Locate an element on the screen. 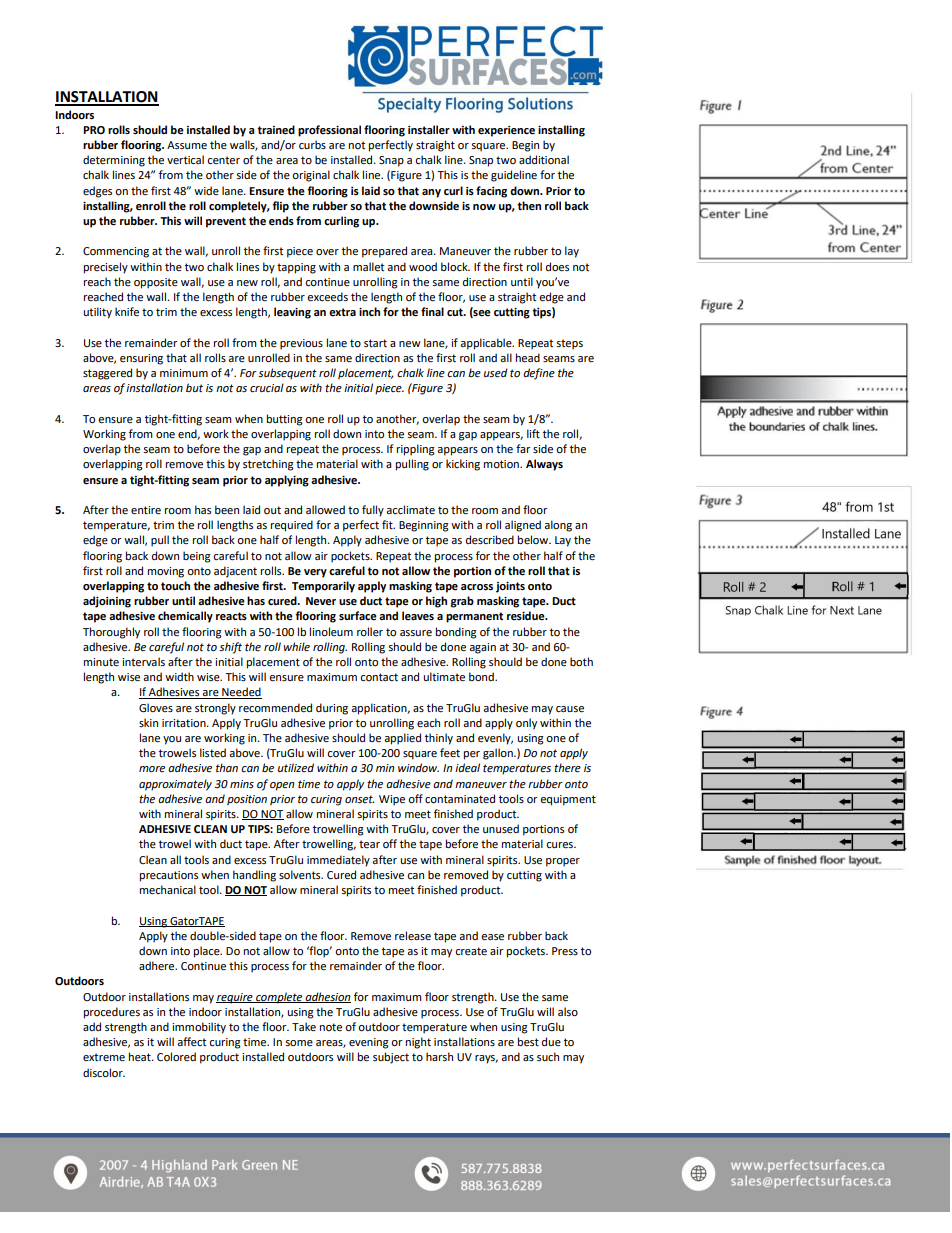 Image resolution: width=952 pixels, height=1233 pixels. residue is located at coordinates (527, 616).
